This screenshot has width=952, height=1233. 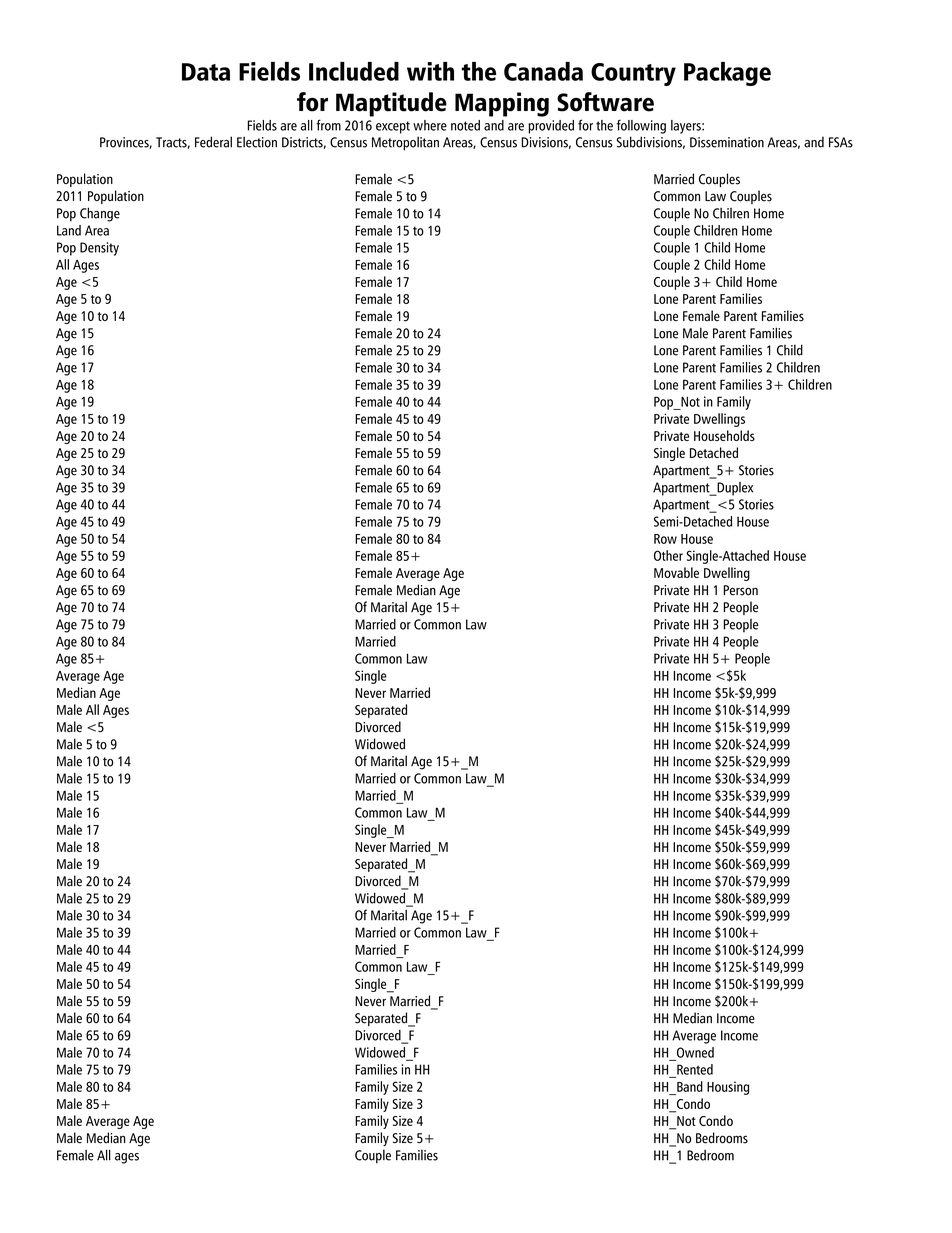 I want to click on Row, so click(x=665, y=539).
